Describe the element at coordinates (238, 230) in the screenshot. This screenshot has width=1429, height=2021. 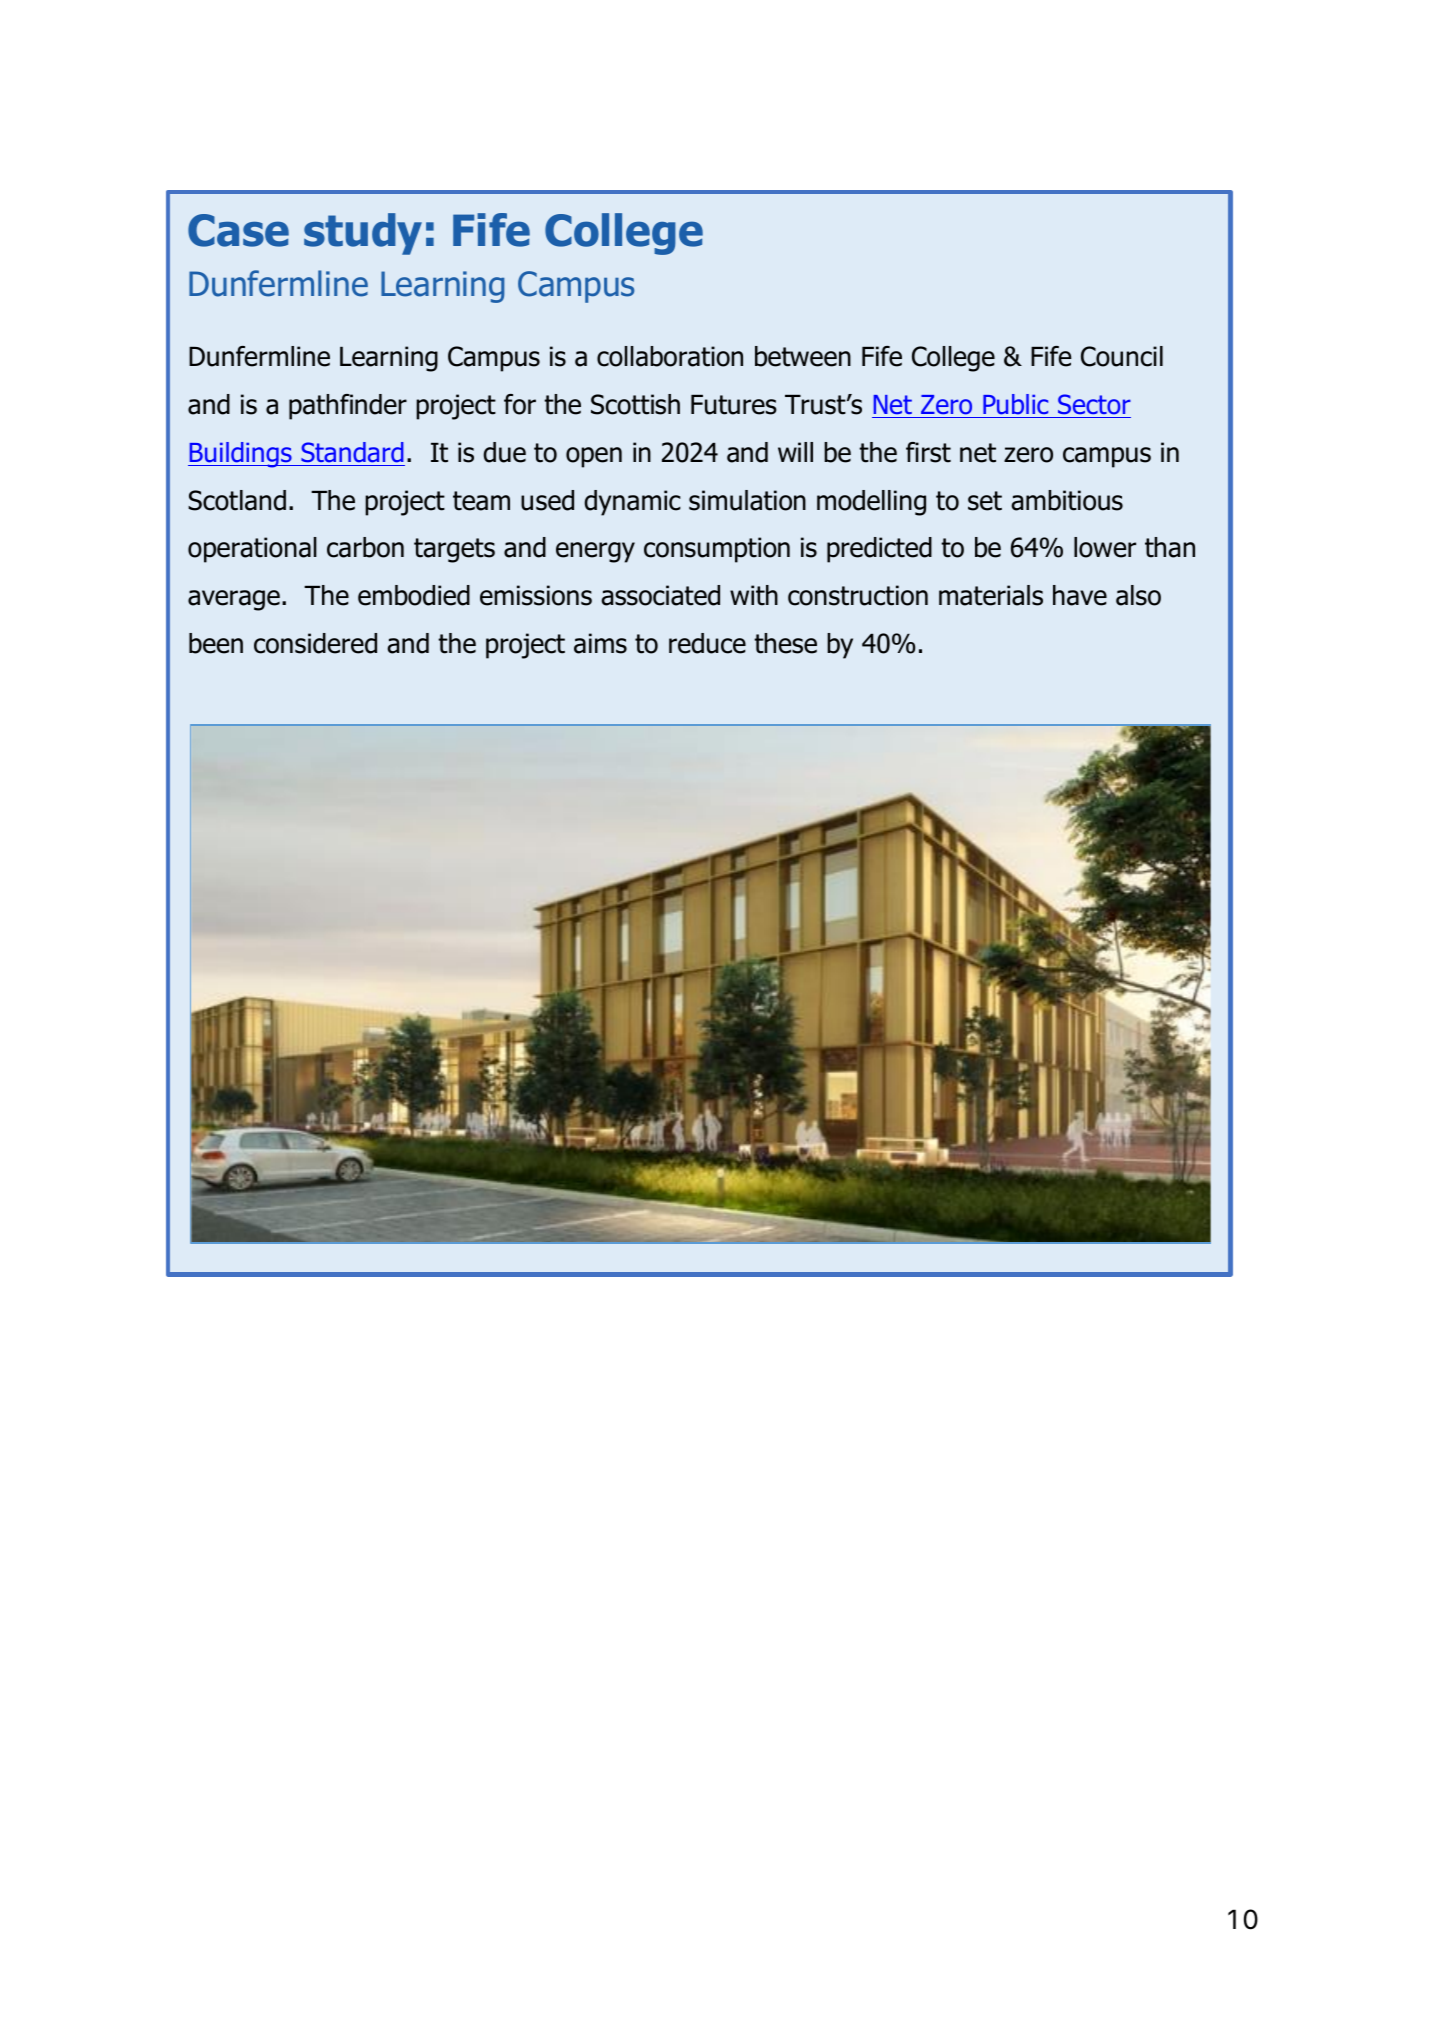
I see `Case` at that location.
